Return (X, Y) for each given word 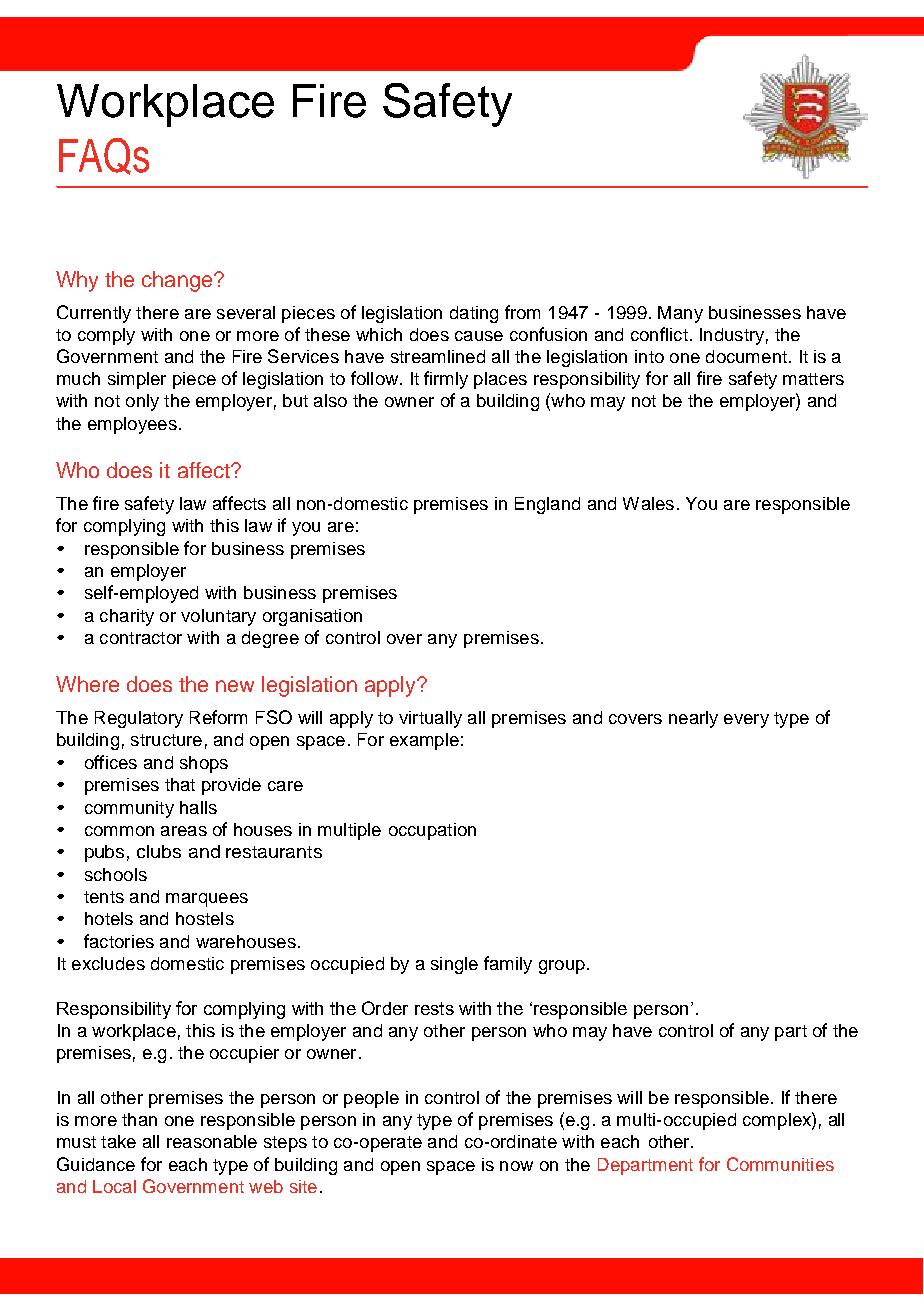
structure (166, 740)
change (178, 281)
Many (680, 314)
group (562, 967)
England (547, 505)
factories (119, 941)
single (454, 965)
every (746, 721)
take (118, 1141)
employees (132, 425)
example (424, 741)
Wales (648, 503)
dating (474, 314)
